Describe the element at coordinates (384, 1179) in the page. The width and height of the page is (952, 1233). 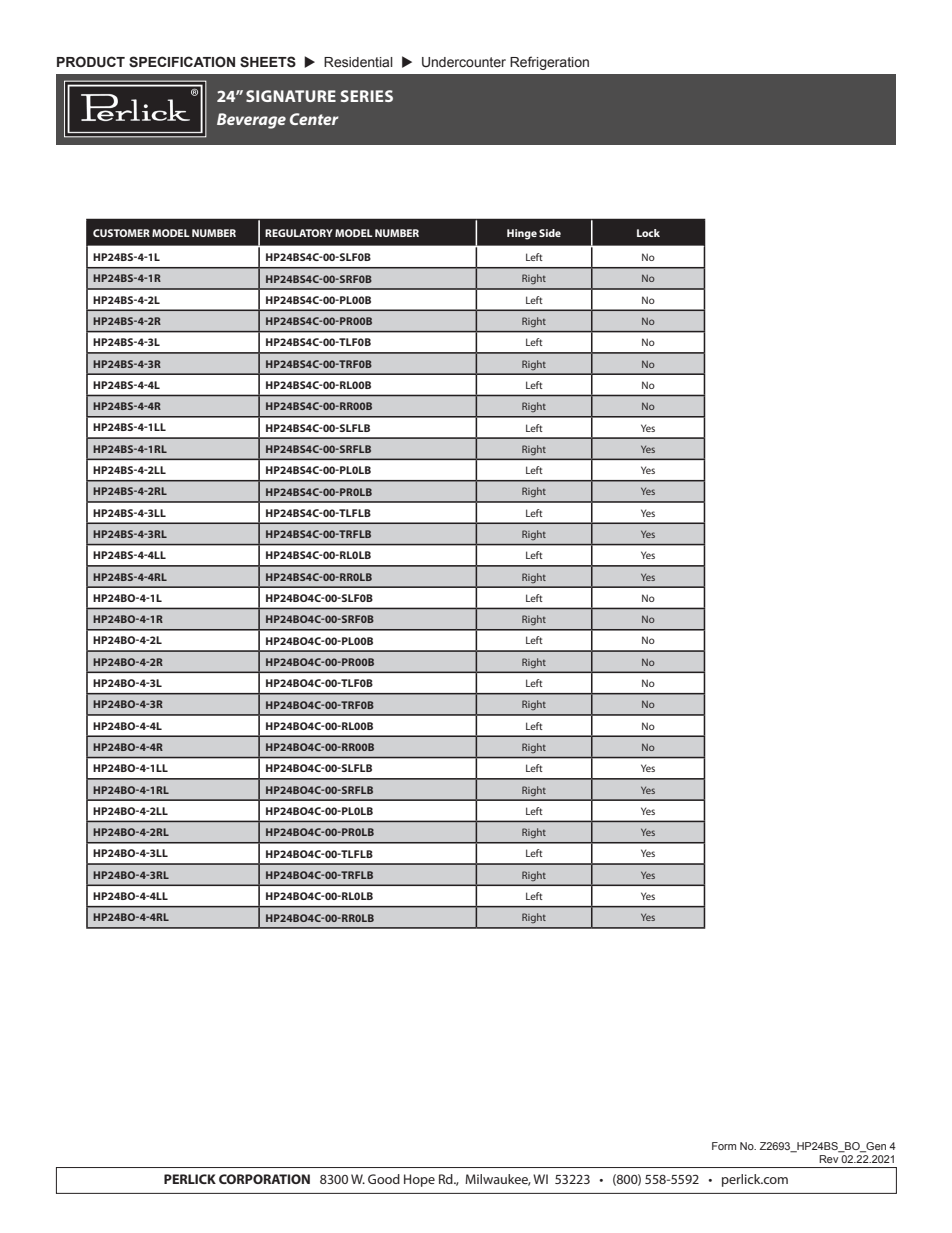
I see `Good` at that location.
